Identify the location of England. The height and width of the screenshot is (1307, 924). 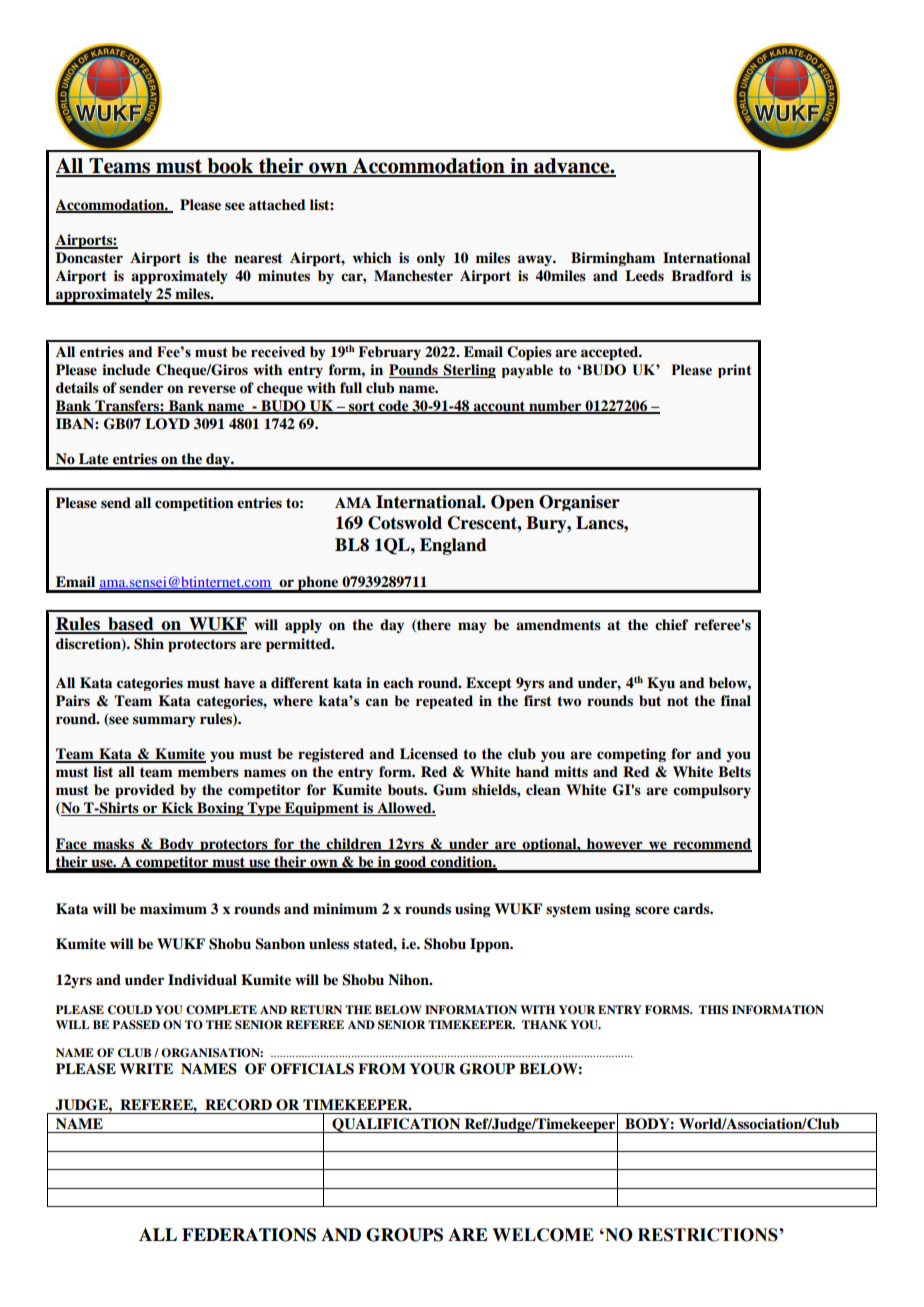
(453, 546).
